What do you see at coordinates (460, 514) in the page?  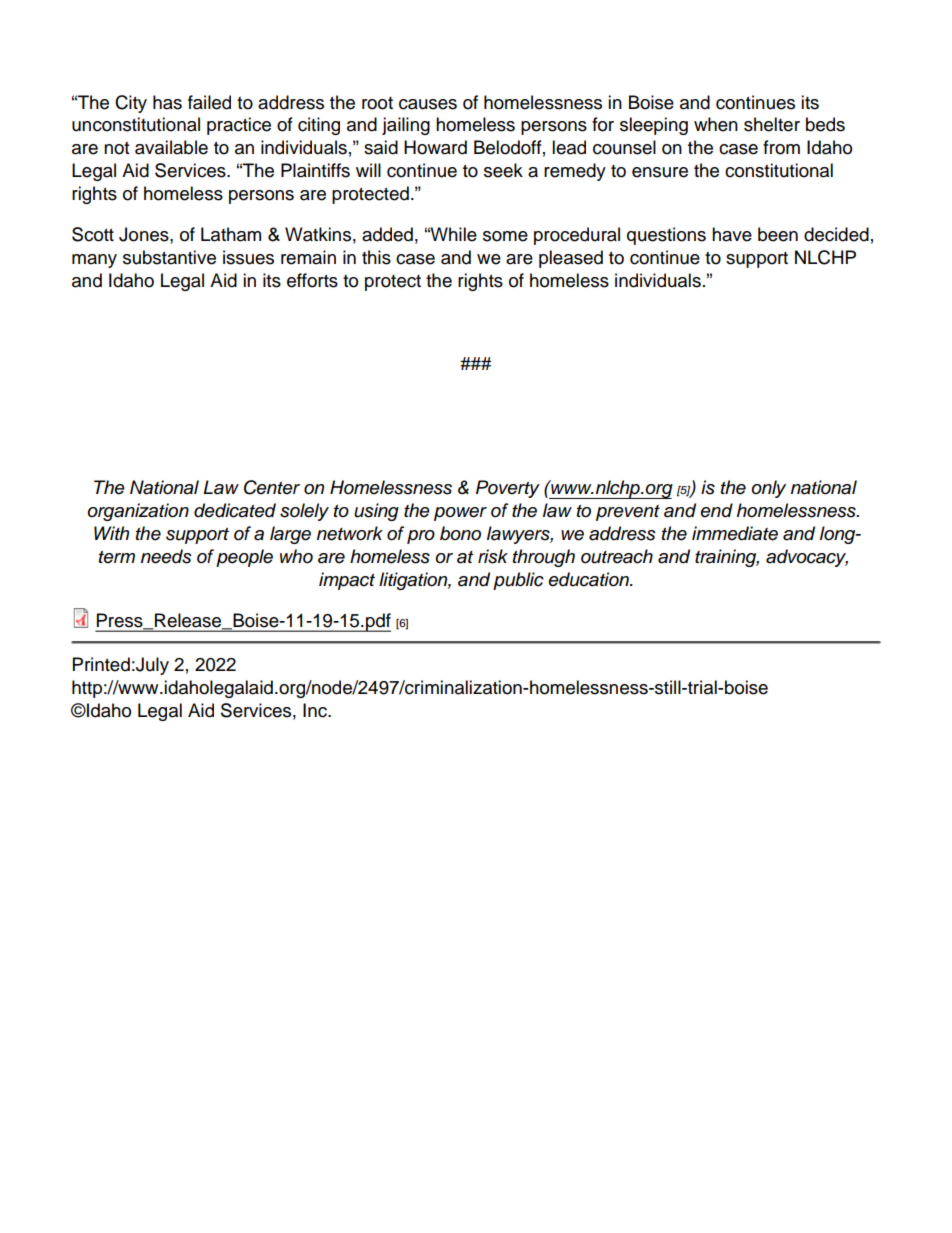 I see `power` at bounding box center [460, 514].
